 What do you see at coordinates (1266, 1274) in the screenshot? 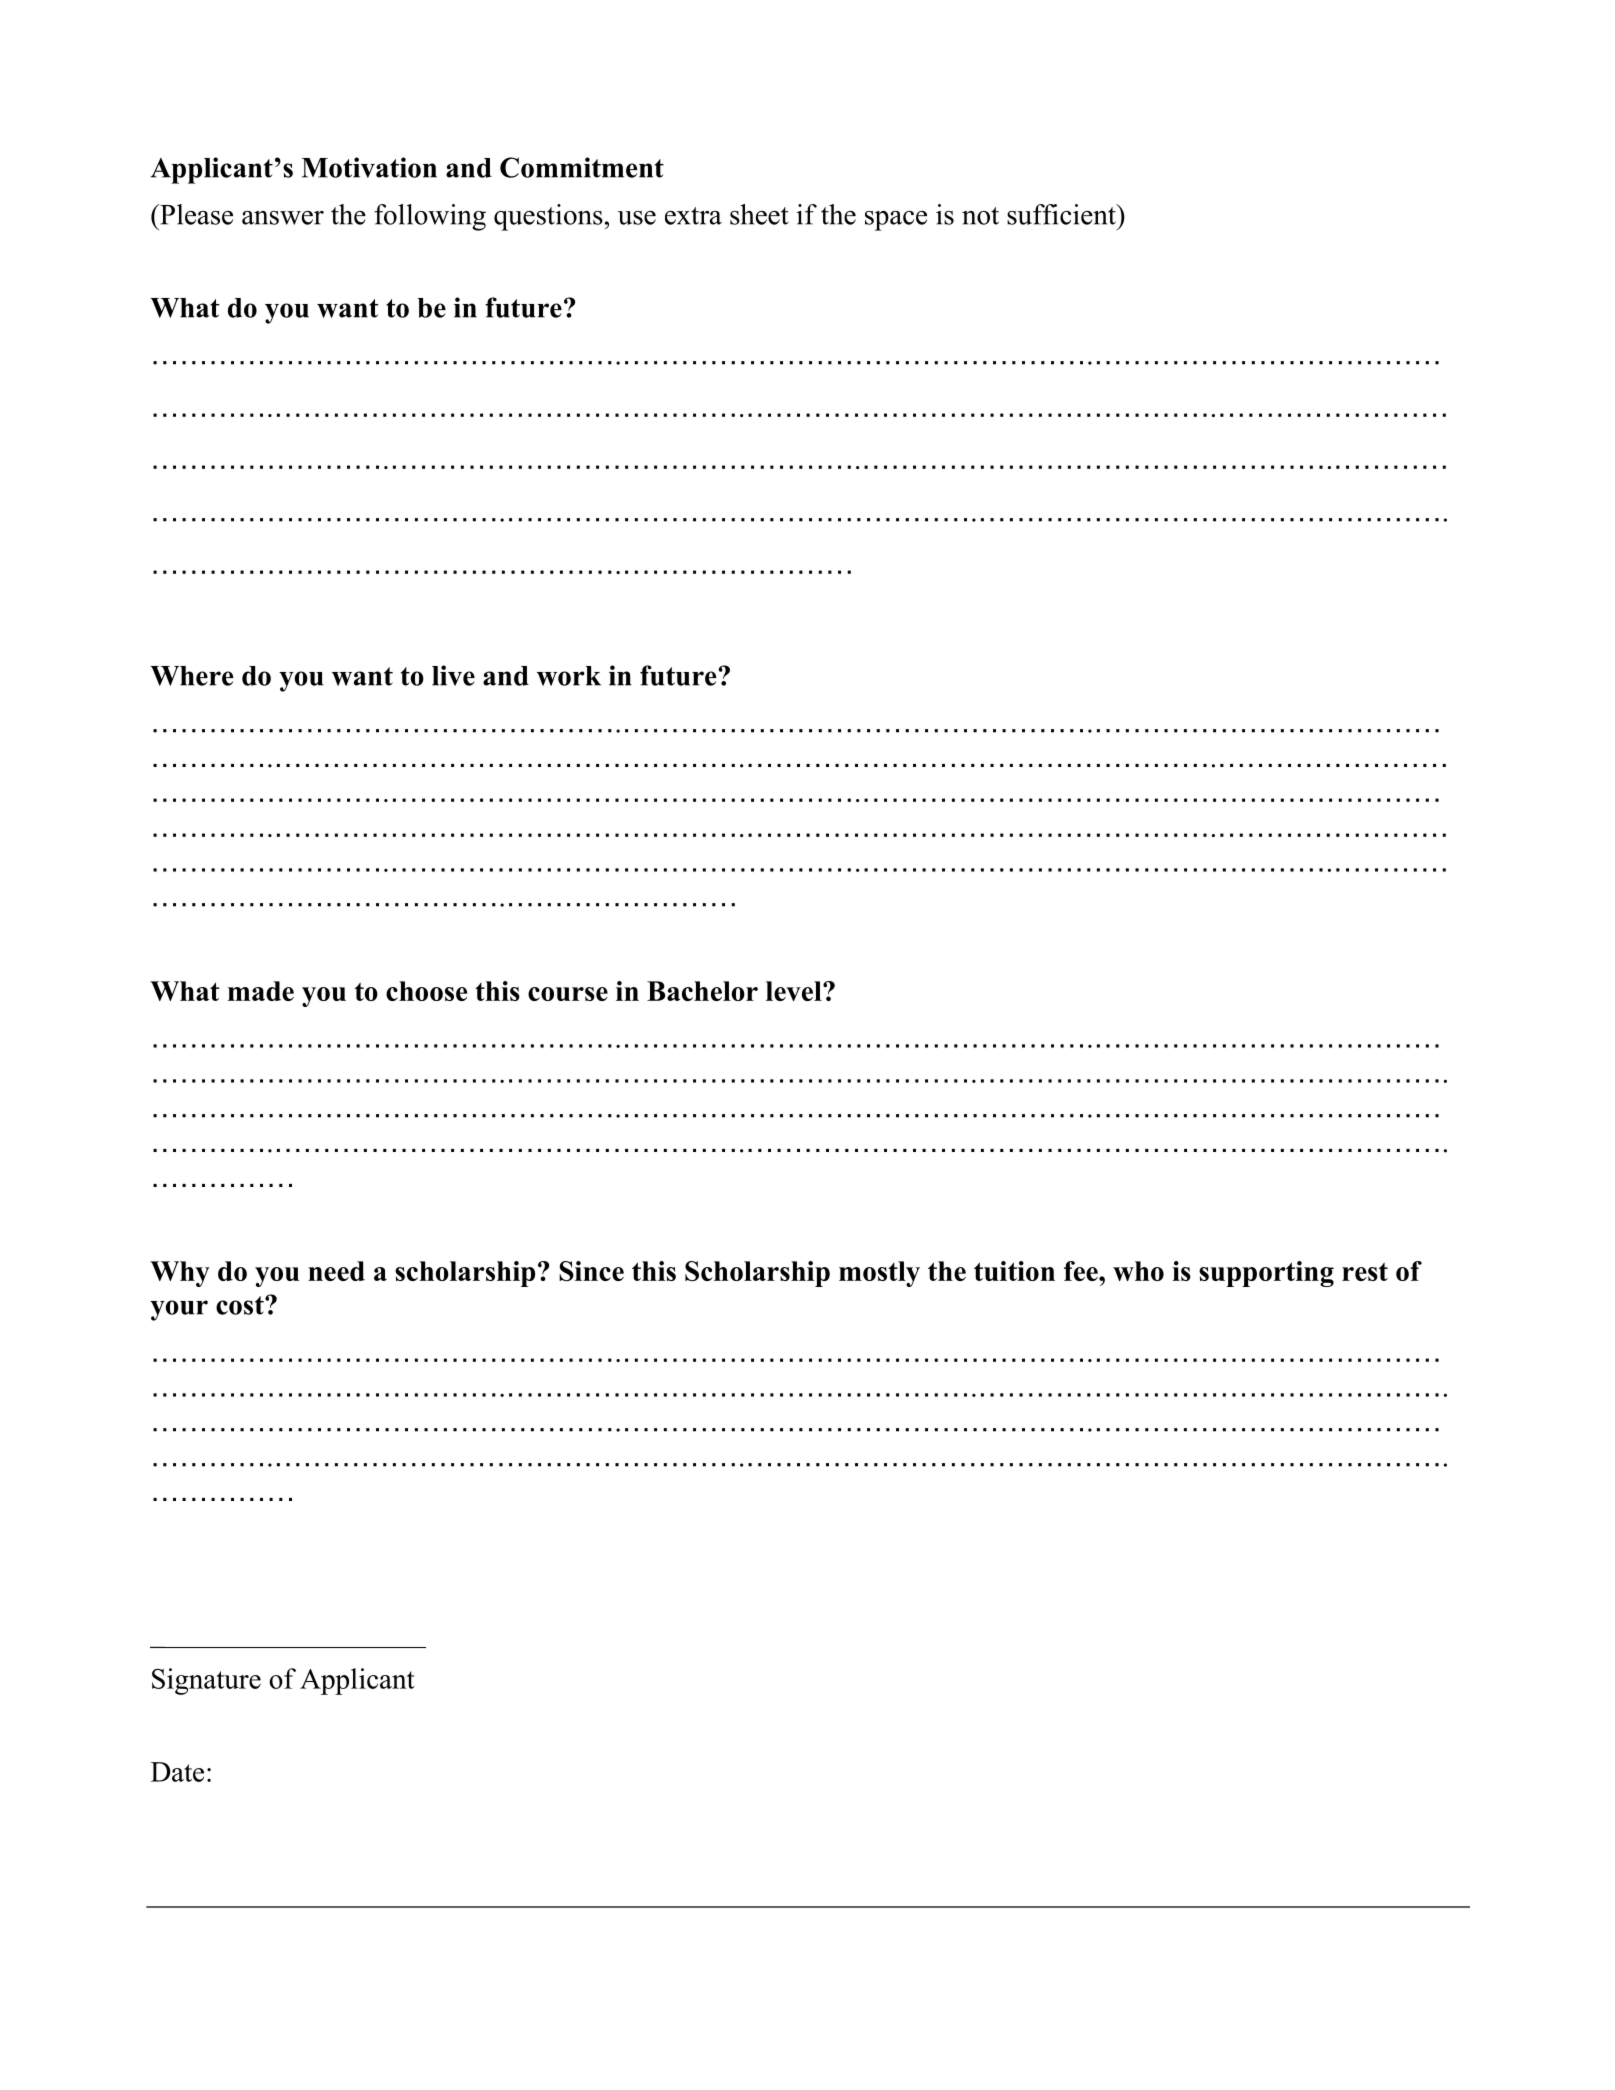
I see `supporting` at bounding box center [1266, 1274].
